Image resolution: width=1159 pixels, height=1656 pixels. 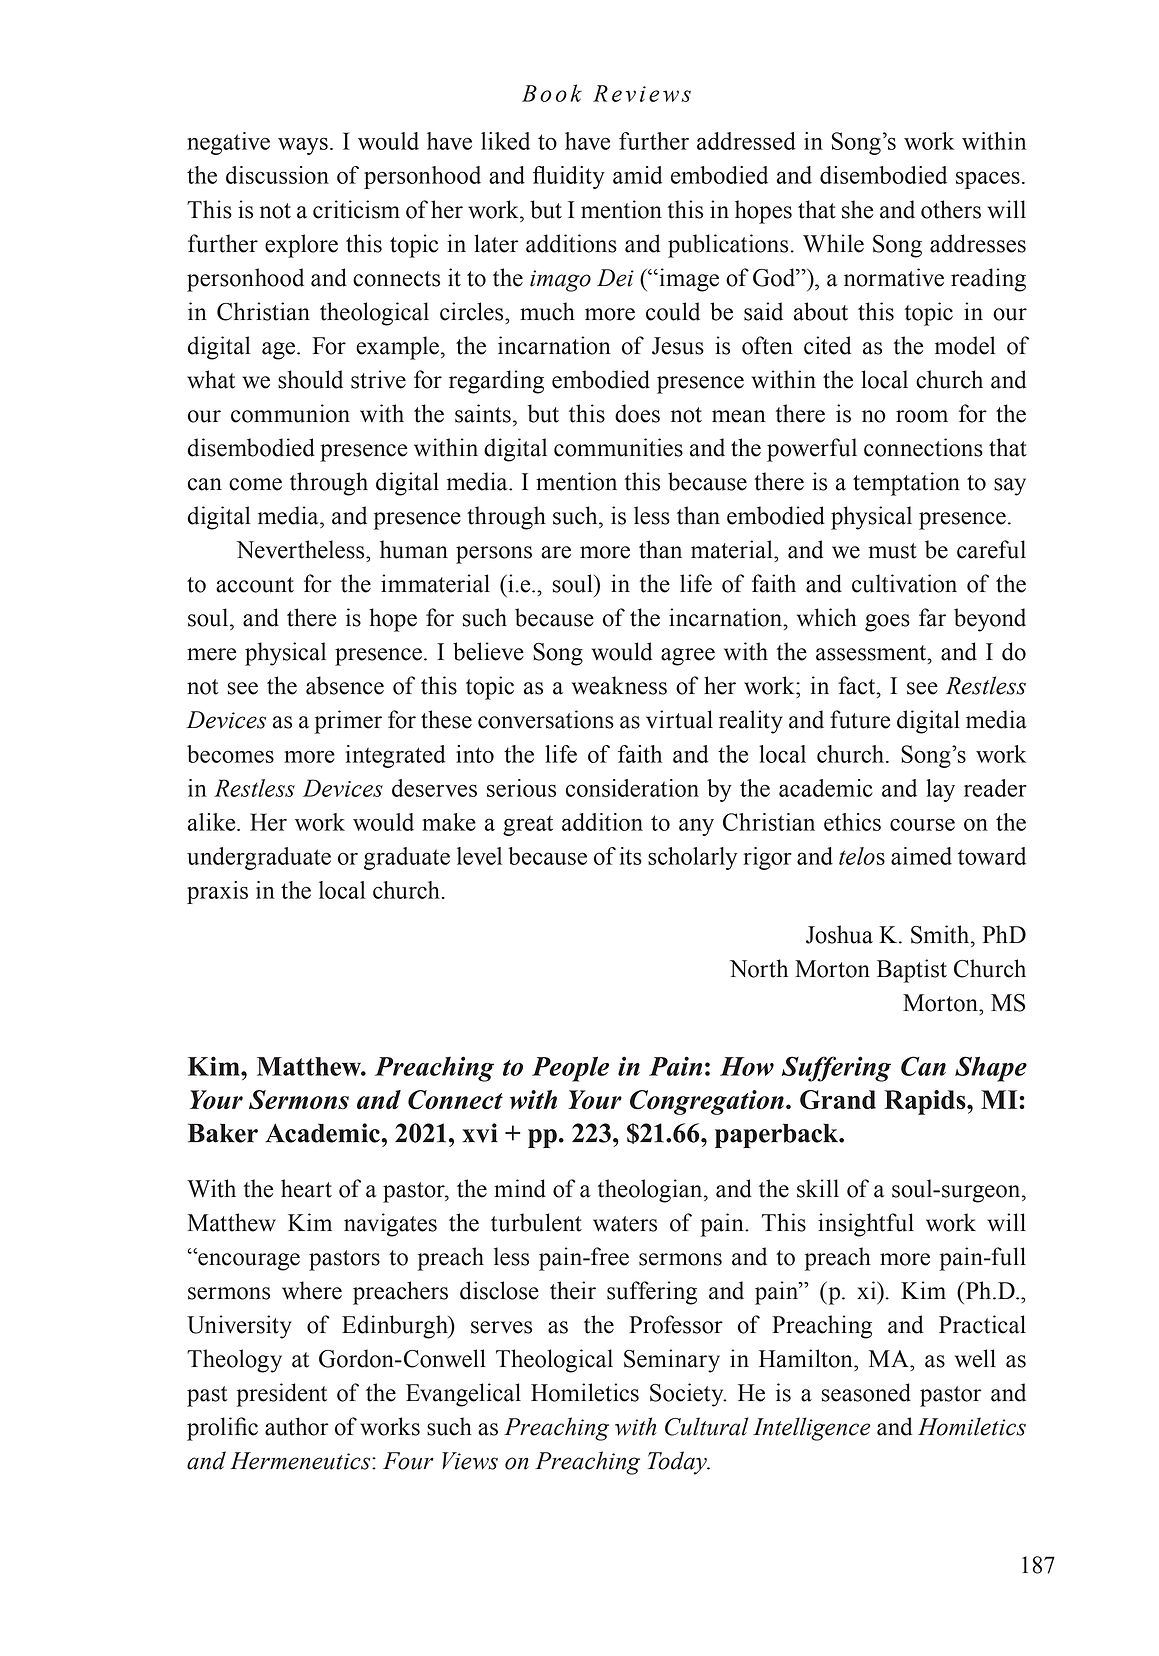 I want to click on persons, so click(x=494, y=555).
